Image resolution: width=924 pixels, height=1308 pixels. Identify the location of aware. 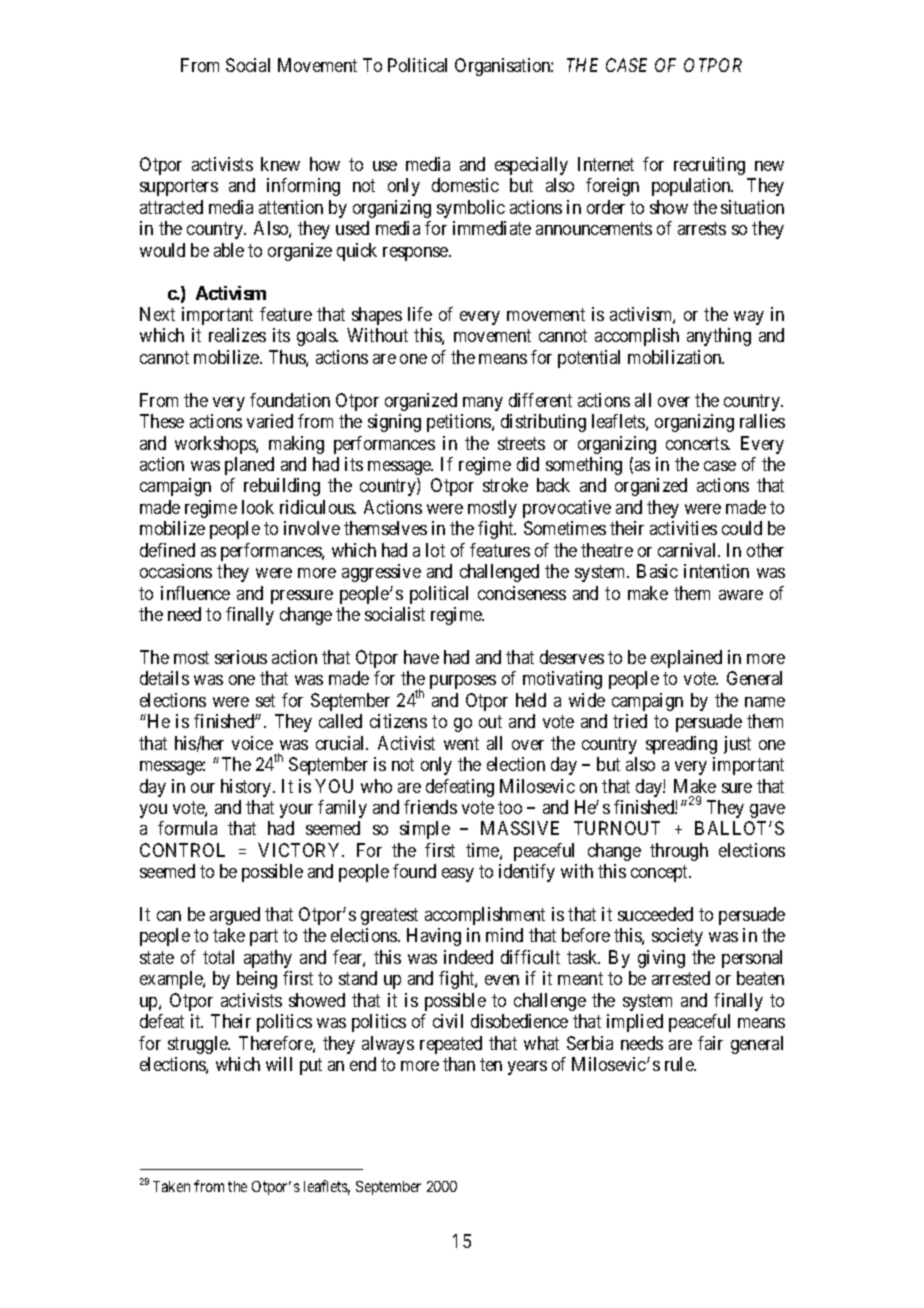
(741, 595).
